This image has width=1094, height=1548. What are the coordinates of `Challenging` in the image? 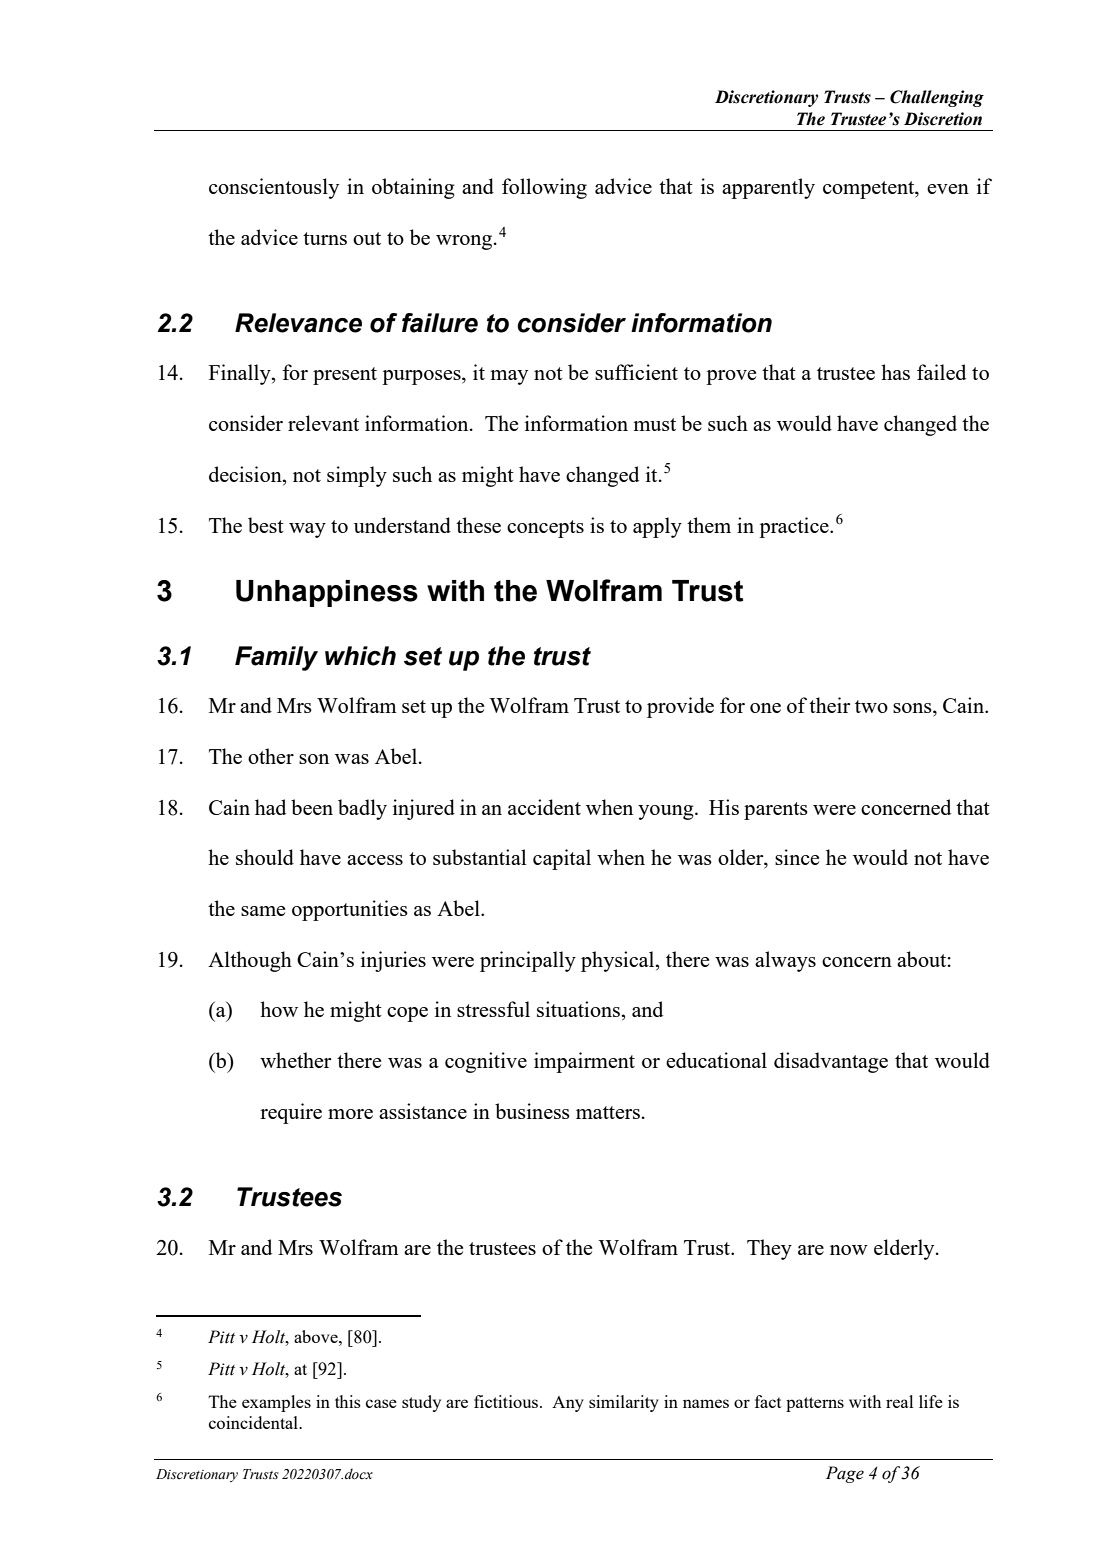 It's located at (937, 98).
